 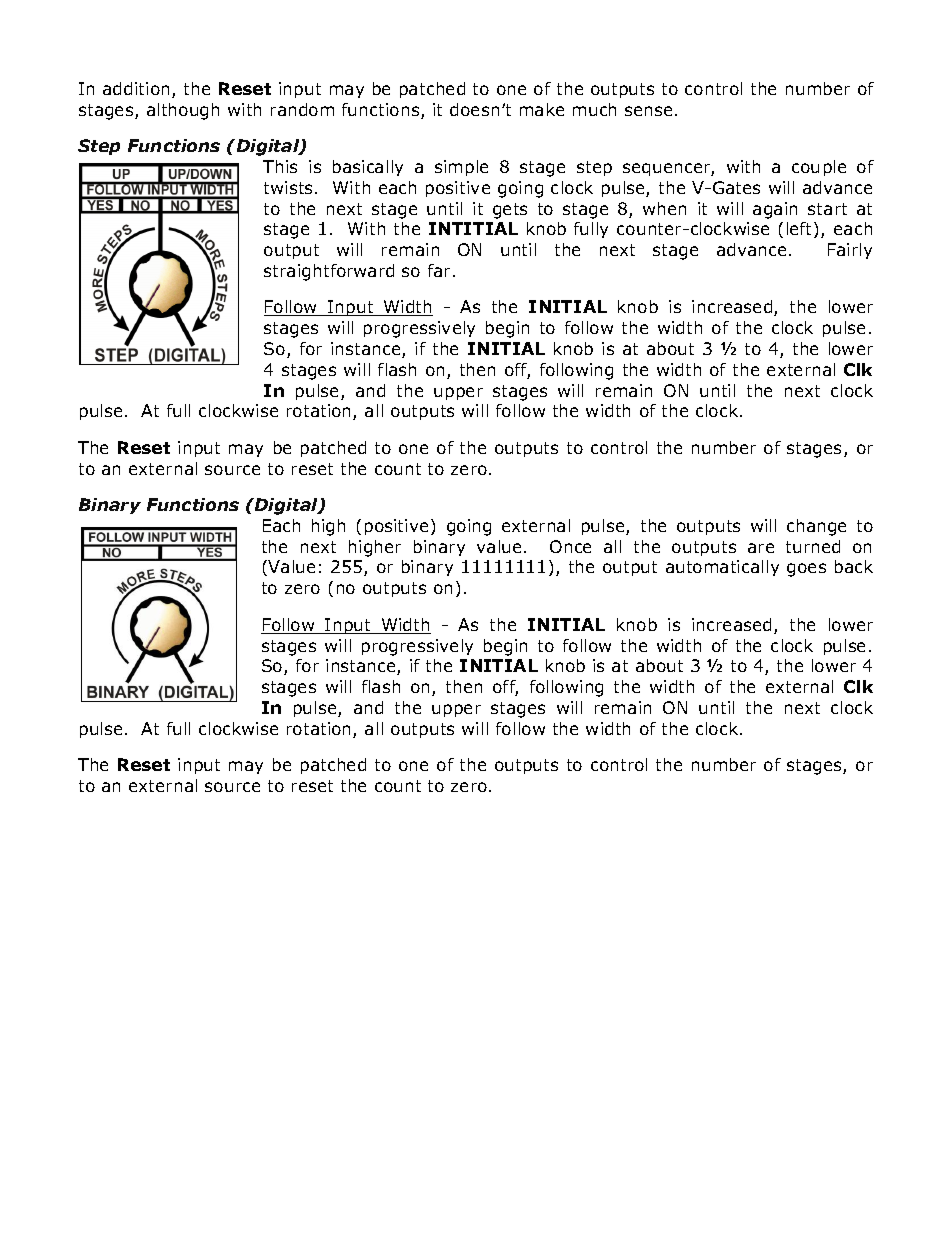 What do you see at coordinates (813, 546) in the screenshot?
I see `turned` at bounding box center [813, 546].
